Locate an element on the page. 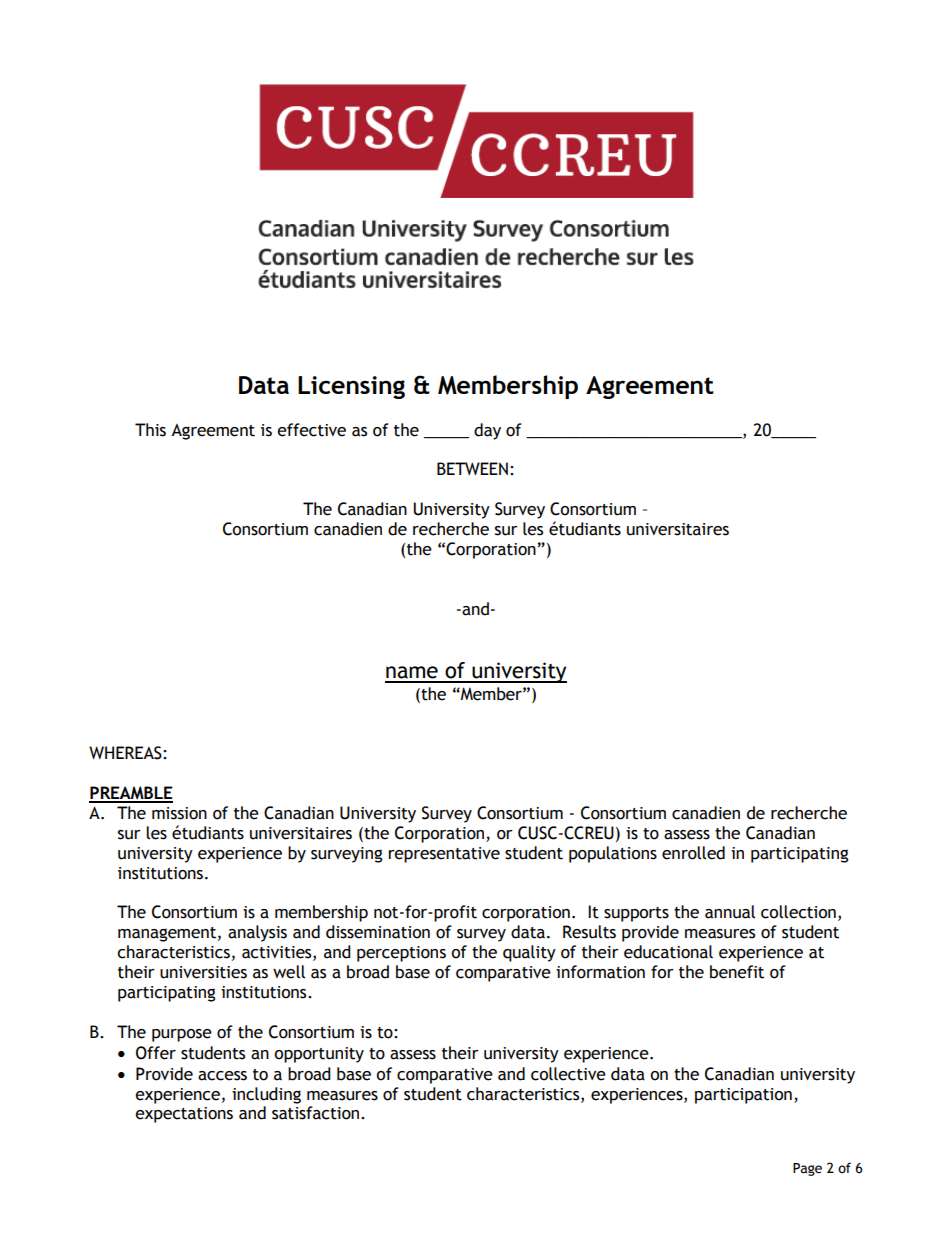  enrolled is located at coordinates (693, 853).
